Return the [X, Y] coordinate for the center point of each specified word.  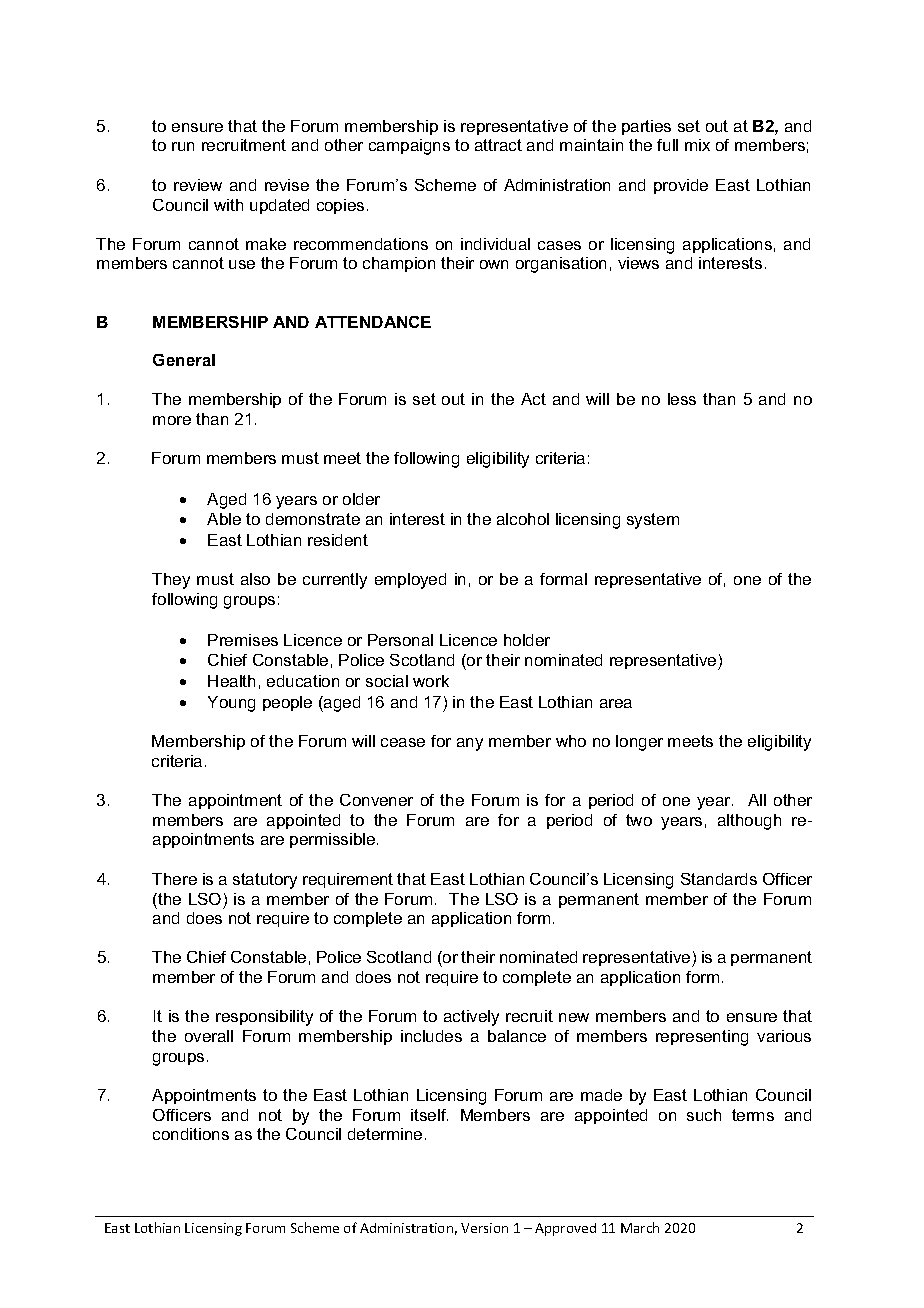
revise [287, 185]
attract [498, 145]
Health [231, 681]
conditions [191, 1134]
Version [484, 1228]
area [616, 703]
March [640, 1227]
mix [697, 145]
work [431, 681]
